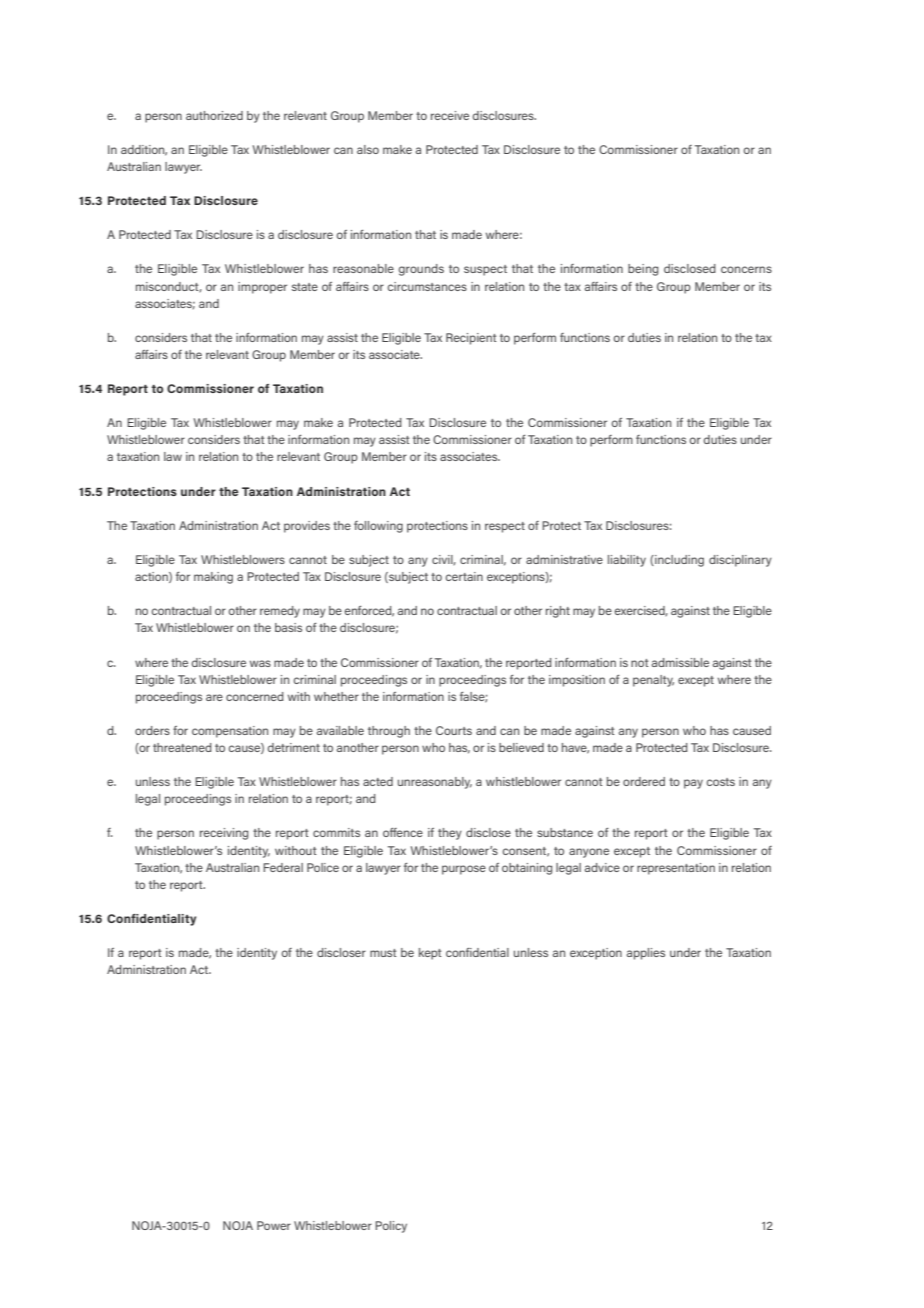 The height and width of the screenshot is (1308, 924). Describe the element at coordinates (450, 834) in the screenshot. I see `they` at that location.
